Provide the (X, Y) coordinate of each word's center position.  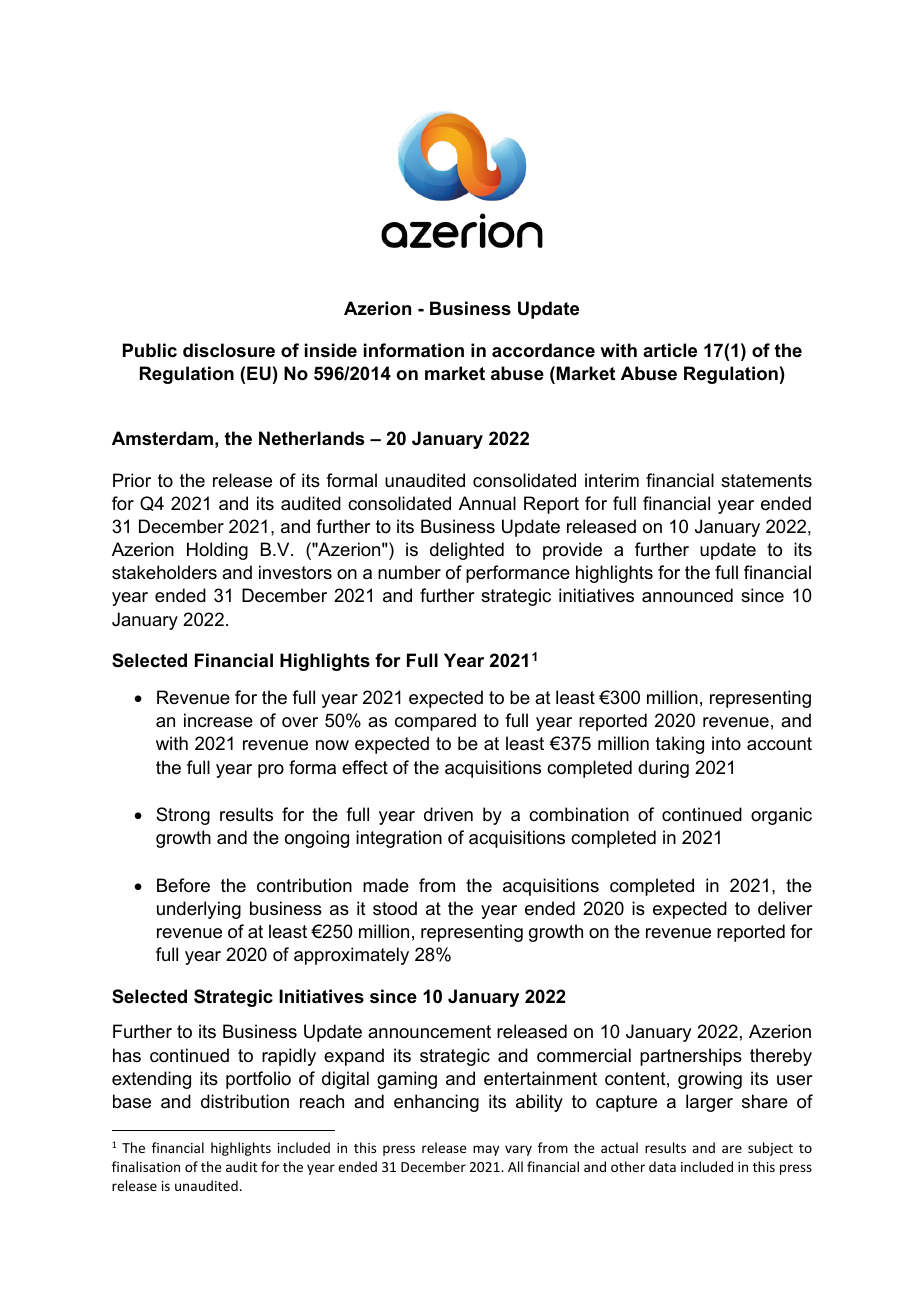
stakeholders (164, 572)
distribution (245, 1101)
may (486, 1150)
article (670, 350)
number (409, 572)
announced (687, 595)
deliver (785, 908)
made (386, 885)
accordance (543, 350)
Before (183, 885)
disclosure (229, 350)
